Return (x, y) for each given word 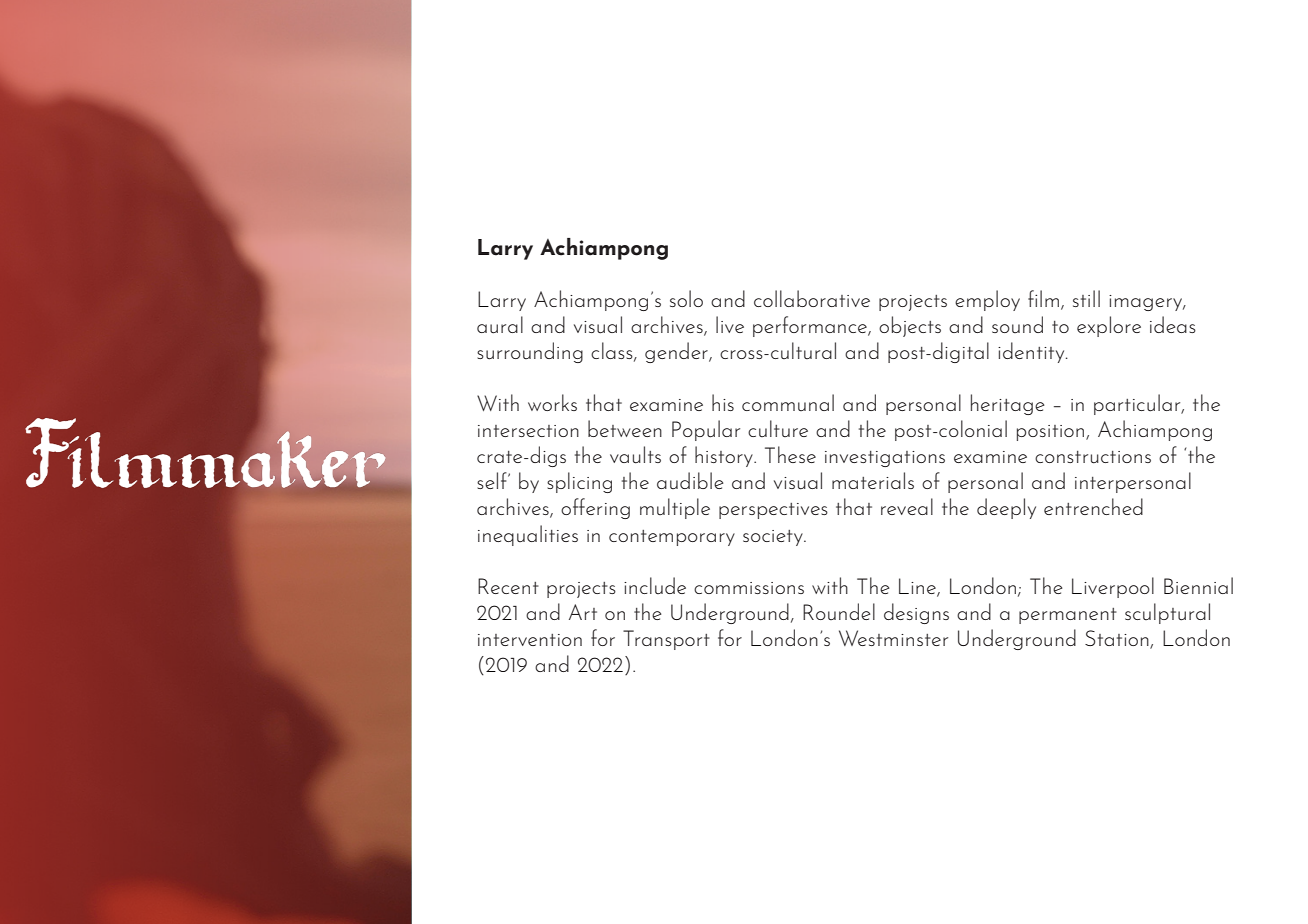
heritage (1007, 404)
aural (500, 325)
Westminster (893, 638)
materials (873, 480)
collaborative (812, 298)
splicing (579, 482)
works (552, 402)
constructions (1093, 457)
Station (1118, 639)
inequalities (528, 535)
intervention (530, 640)
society (774, 538)
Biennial (1198, 585)
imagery (1147, 303)
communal (788, 402)
